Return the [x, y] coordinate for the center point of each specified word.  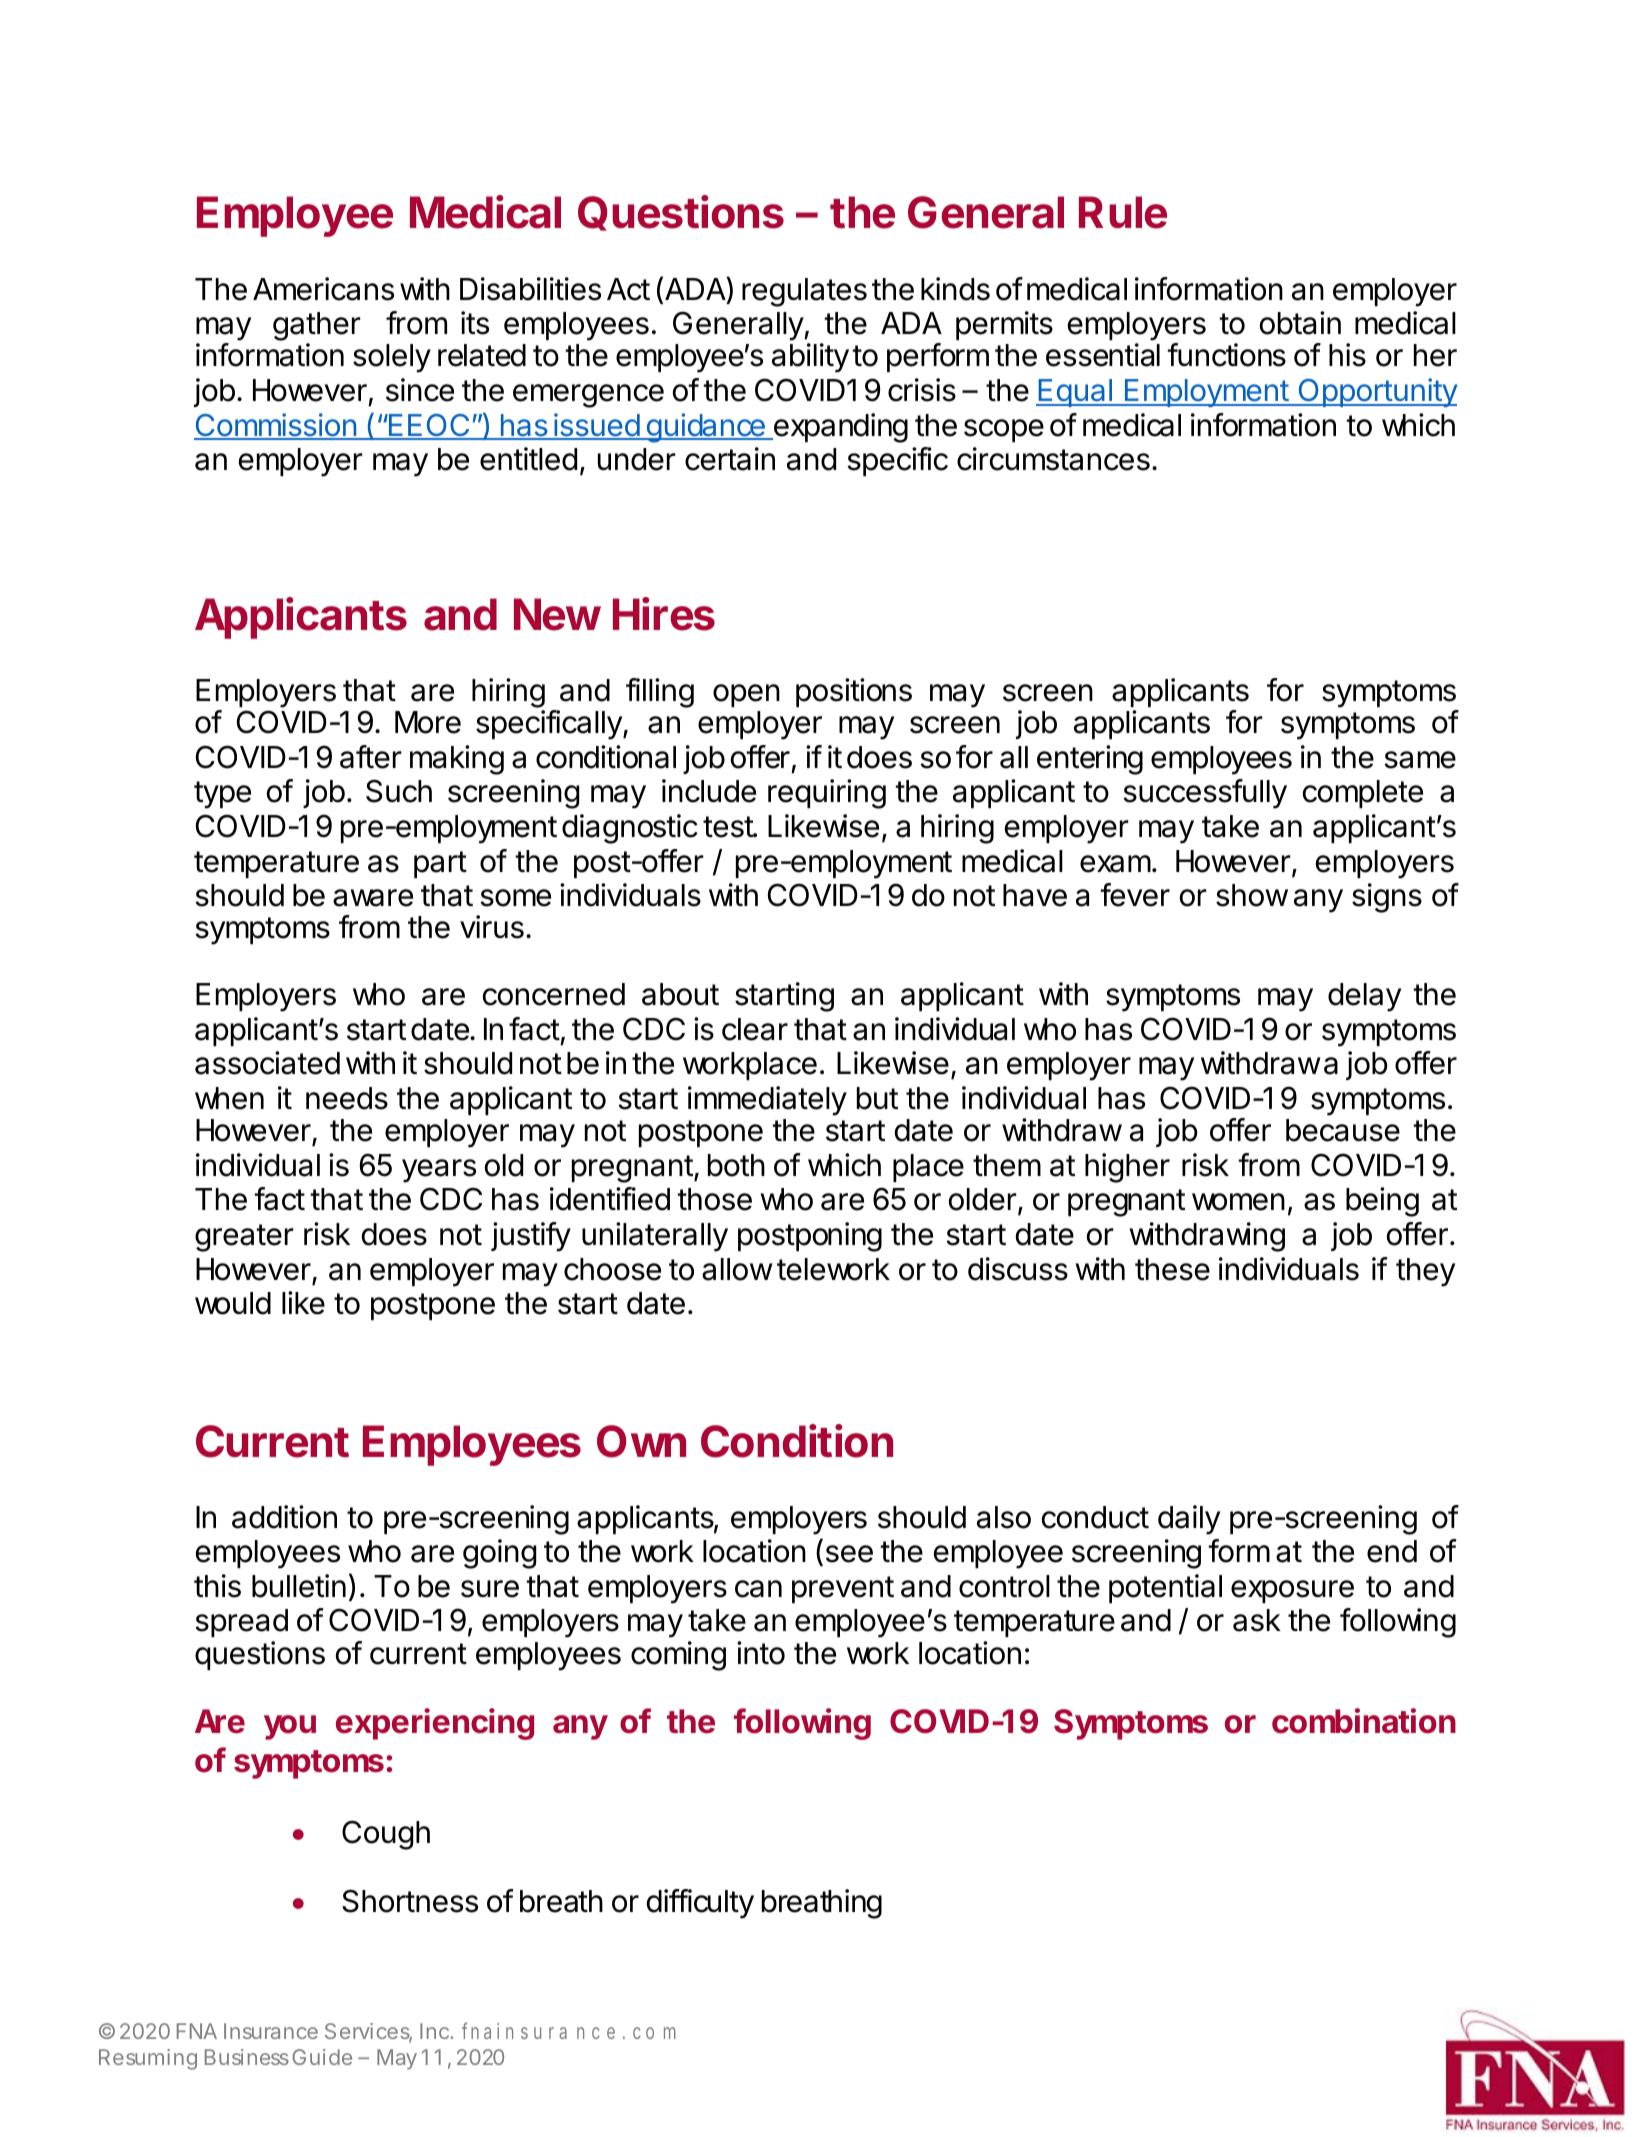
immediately [767, 1101]
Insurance [271, 2031]
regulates [804, 292]
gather [317, 328]
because [1343, 1130]
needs [347, 1098]
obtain [1300, 323]
